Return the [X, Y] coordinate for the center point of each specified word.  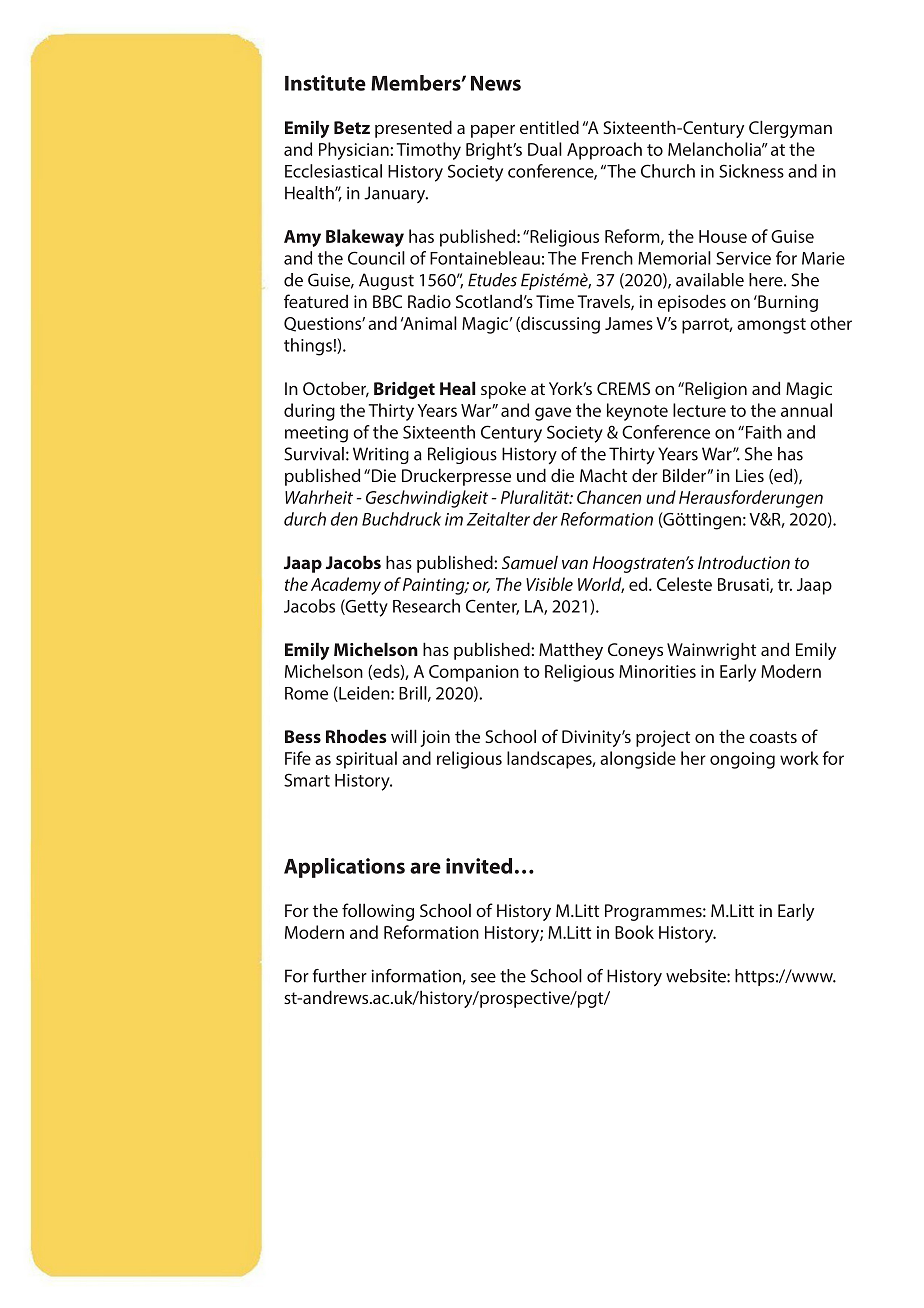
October [336, 389]
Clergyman [790, 129]
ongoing [742, 760]
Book [634, 932]
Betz [352, 127]
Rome [306, 693]
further [340, 976]
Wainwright [711, 651]
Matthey [571, 651]
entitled [549, 127]
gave [553, 414]
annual [806, 410]
